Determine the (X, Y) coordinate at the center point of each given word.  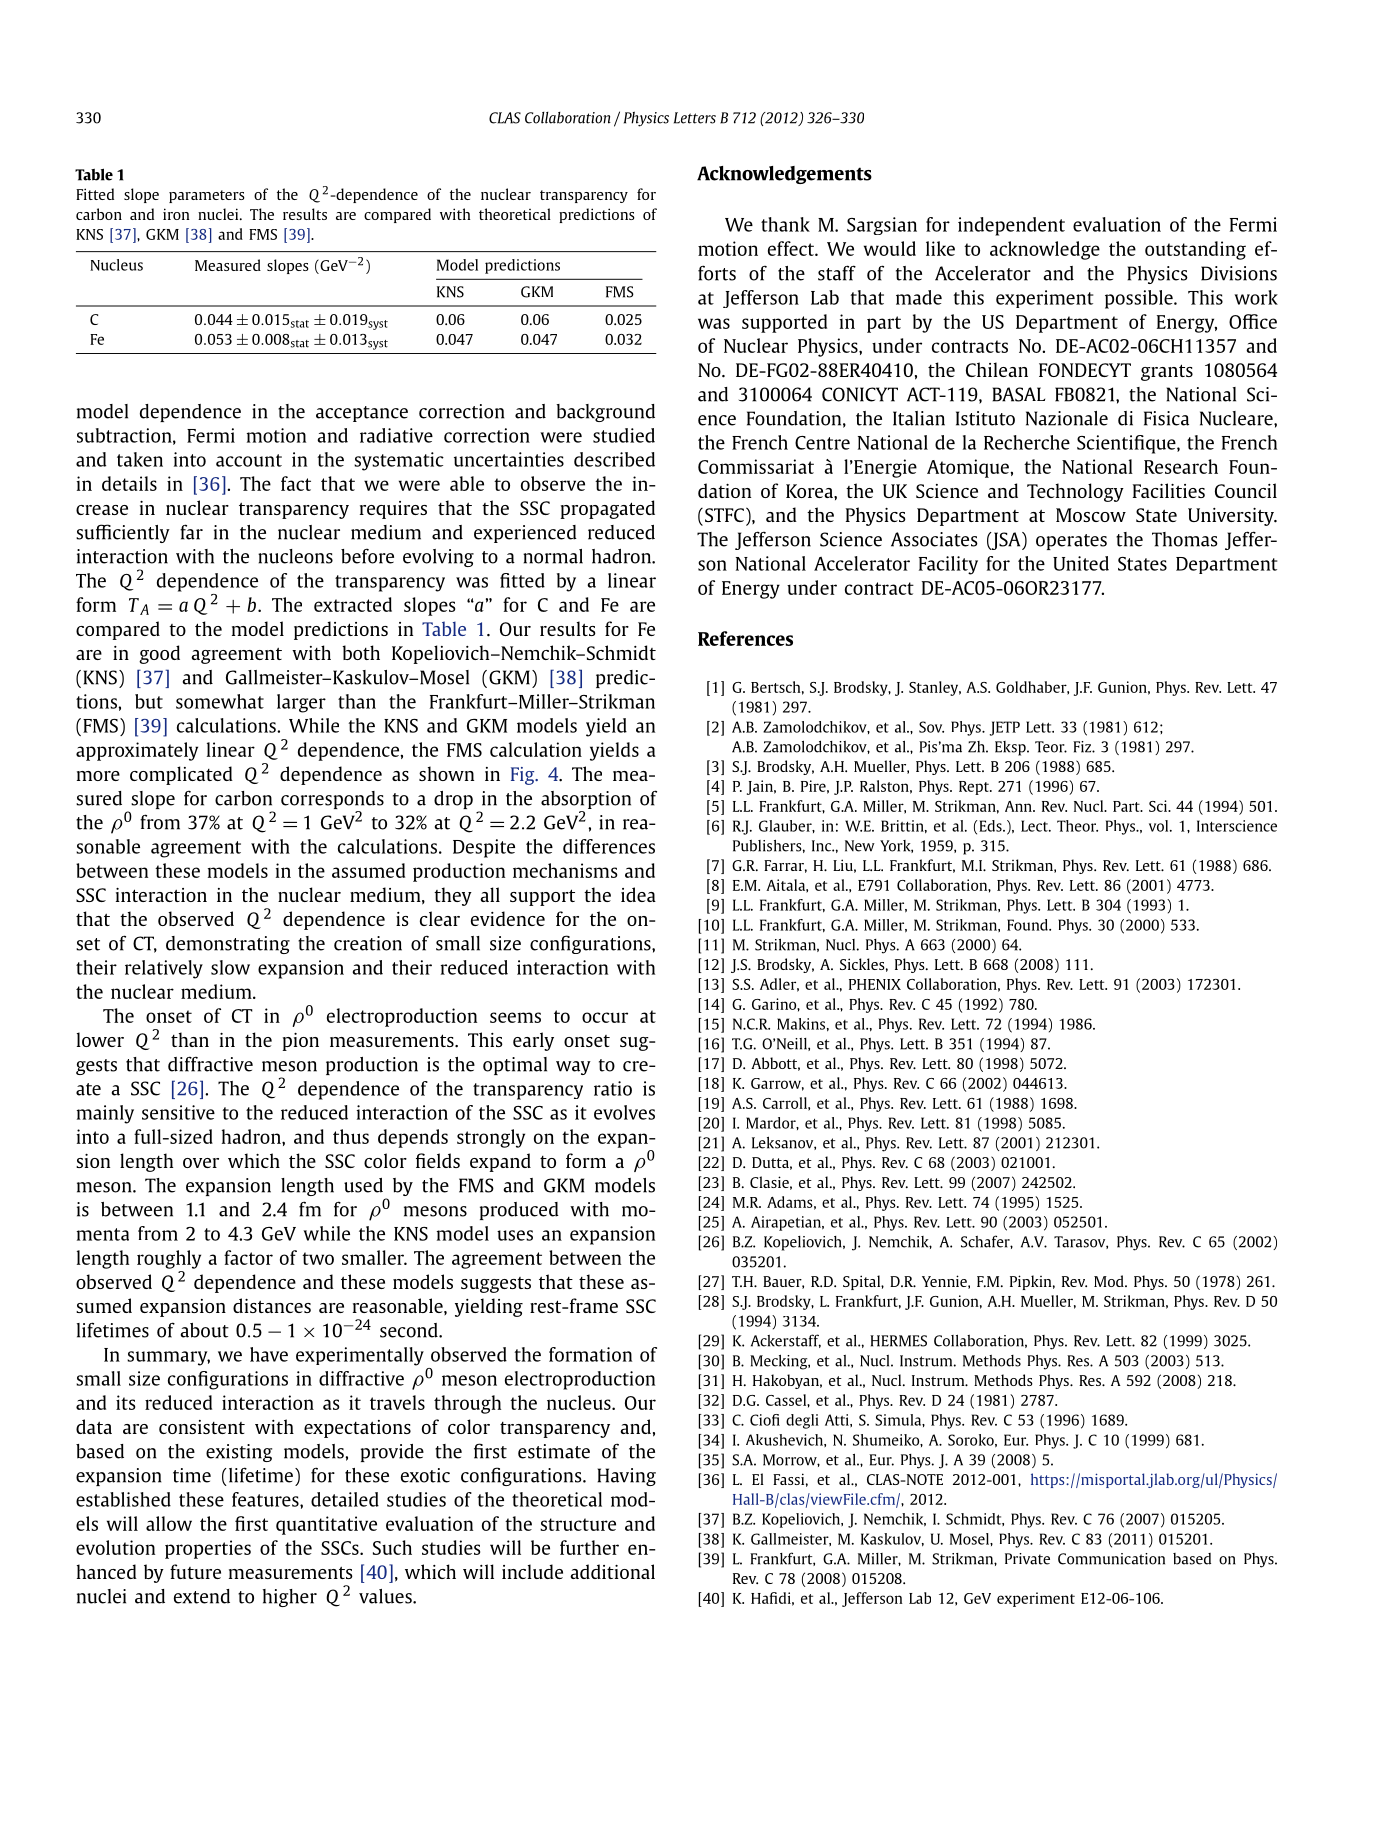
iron (176, 214)
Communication (1111, 1559)
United (1081, 563)
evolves (624, 1112)
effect (792, 248)
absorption (586, 801)
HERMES (898, 1341)
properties (208, 1549)
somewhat (220, 701)
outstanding (1195, 250)
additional (612, 1571)
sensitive (178, 1112)
